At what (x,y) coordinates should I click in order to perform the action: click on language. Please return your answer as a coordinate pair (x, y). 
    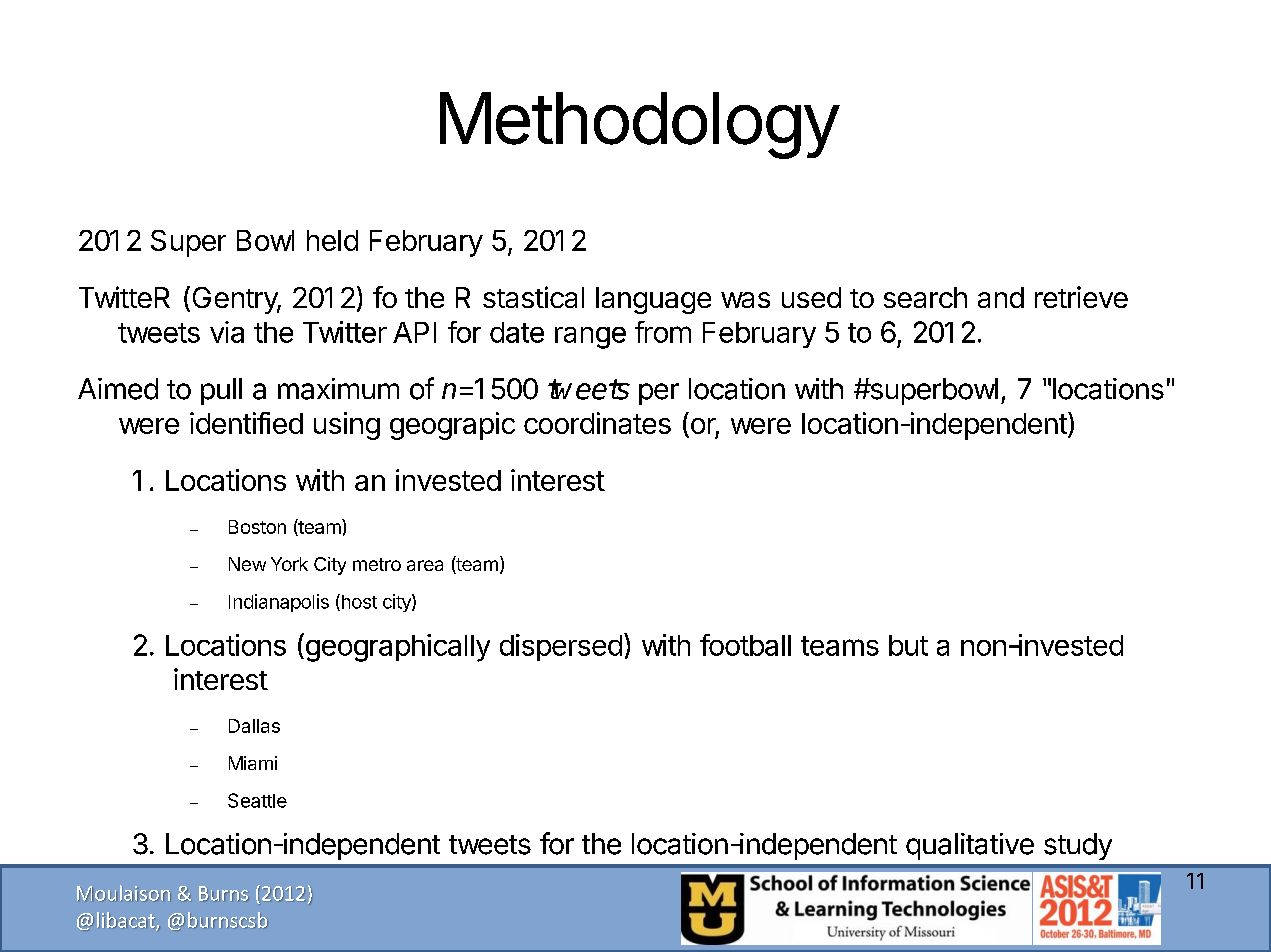
    Looking at the image, I should click on (653, 300).
